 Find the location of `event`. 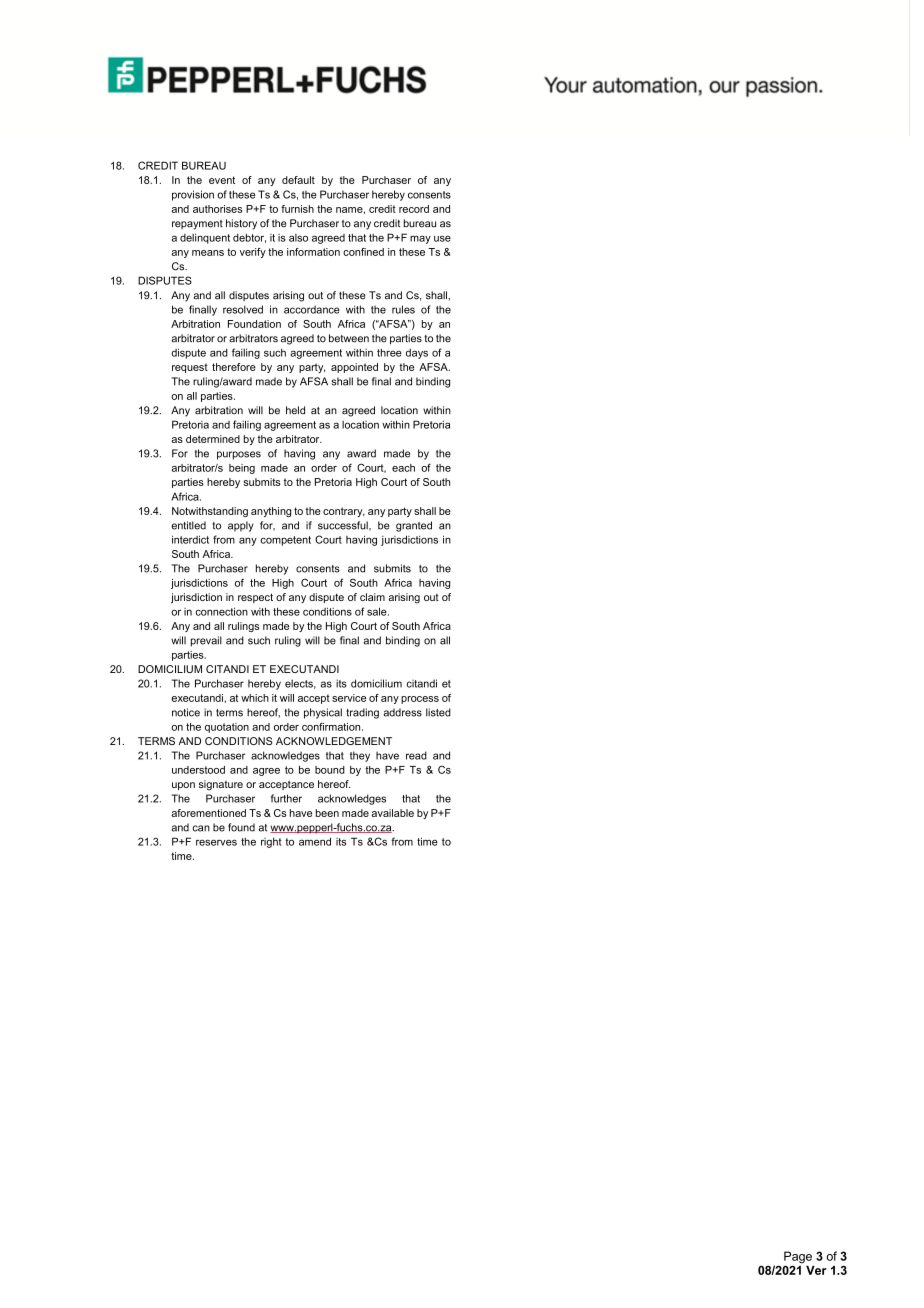

event is located at coordinates (222, 180).
